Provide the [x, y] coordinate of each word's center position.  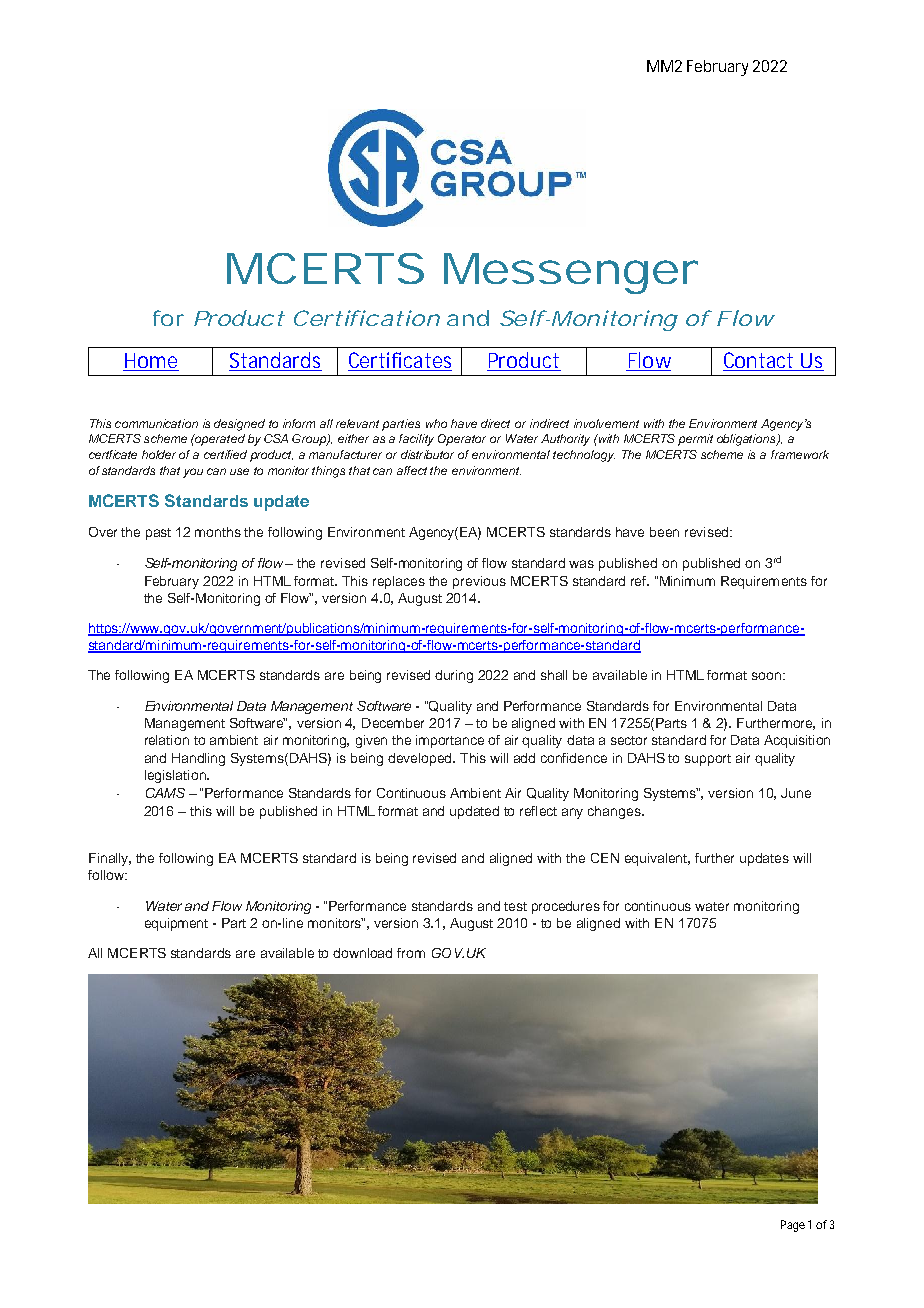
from [411, 953]
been [664, 532]
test [515, 906]
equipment [176, 924]
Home [151, 362]
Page [793, 1226]
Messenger [571, 273]
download [362, 953]
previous [479, 582]
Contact [760, 361]
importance [450, 741]
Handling [198, 759]
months [218, 532]
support [708, 760]
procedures [566, 907]
